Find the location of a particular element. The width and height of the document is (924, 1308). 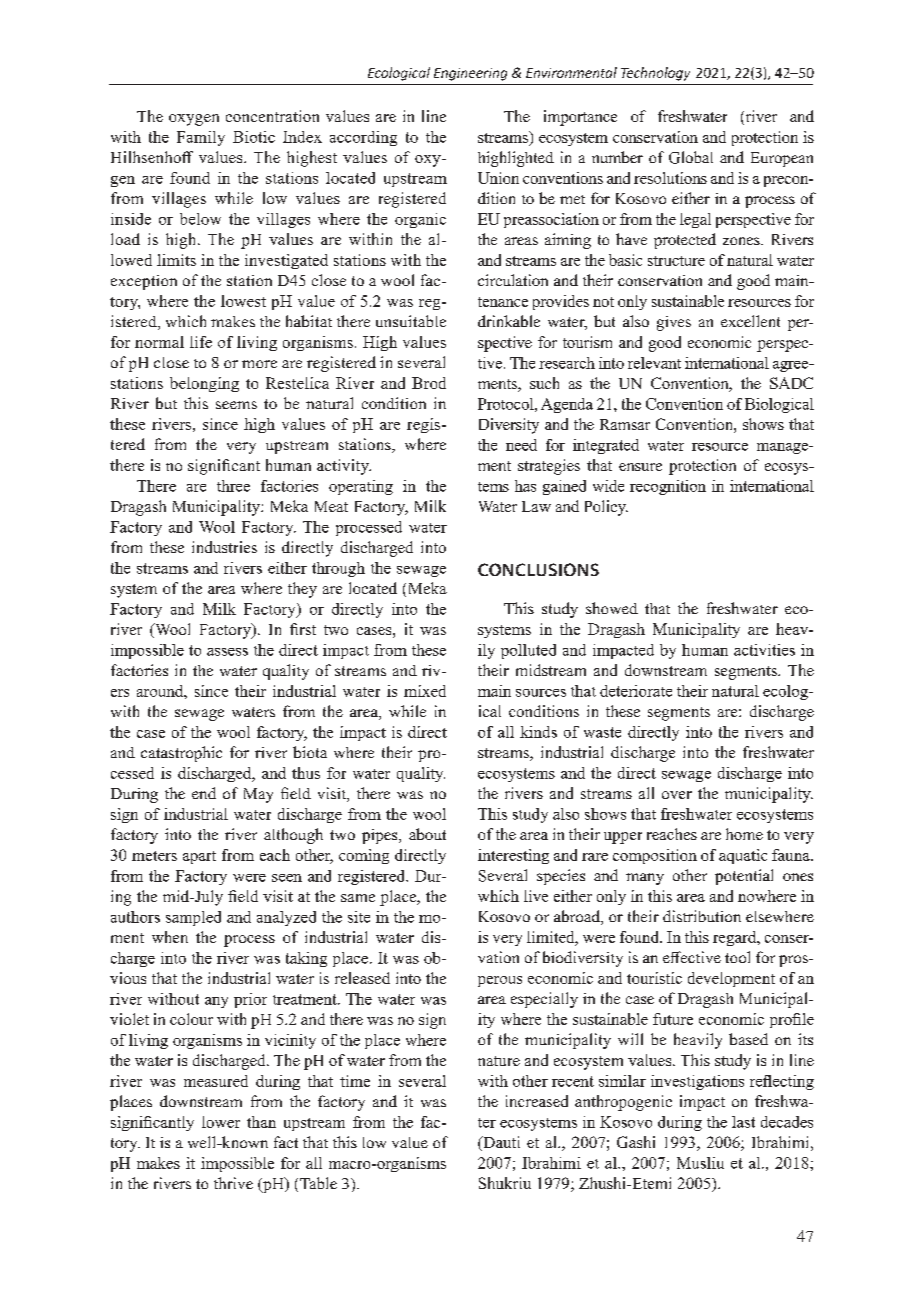

need is located at coordinates (521, 445).
